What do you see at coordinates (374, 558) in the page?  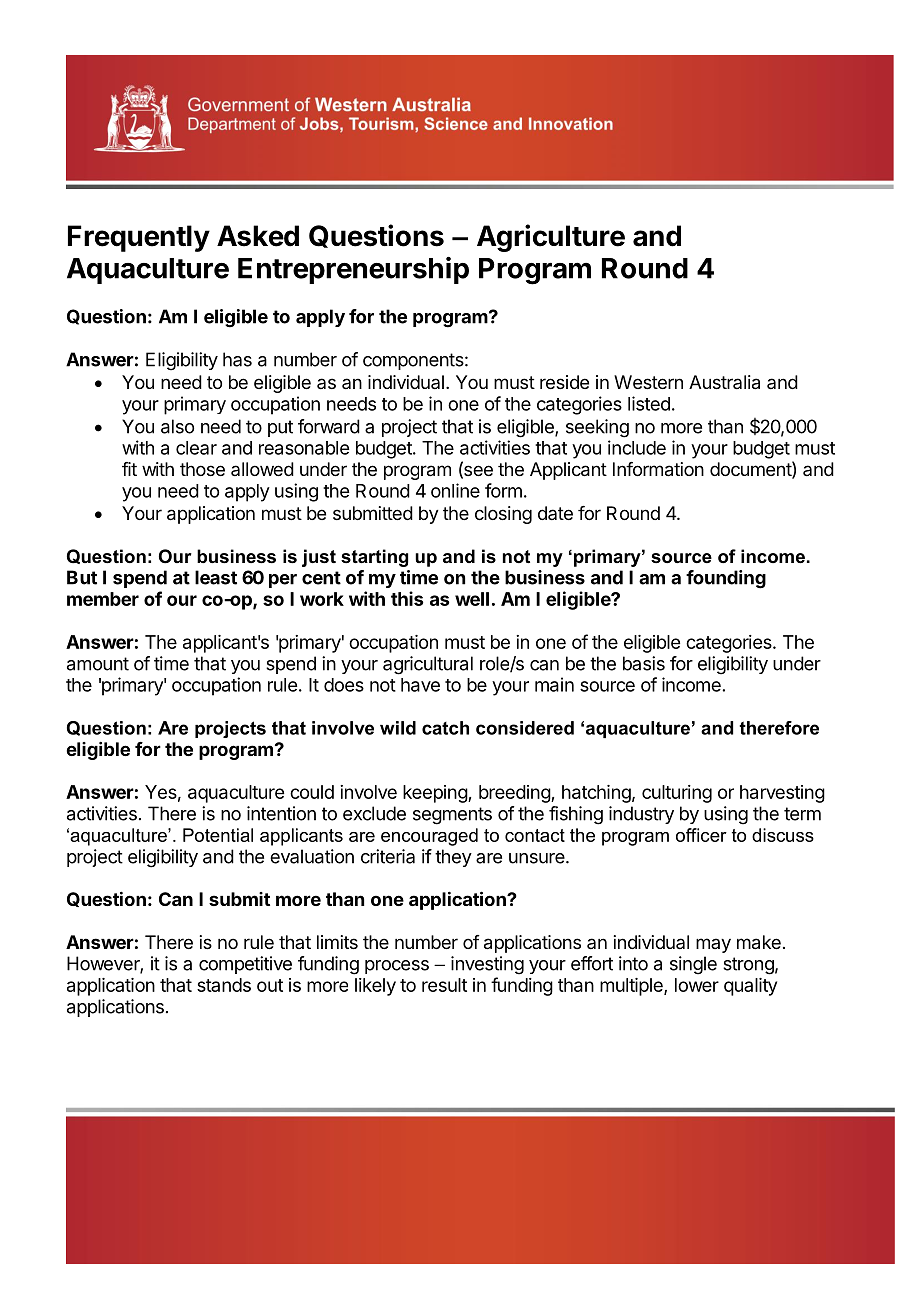 I see `starting` at bounding box center [374, 558].
